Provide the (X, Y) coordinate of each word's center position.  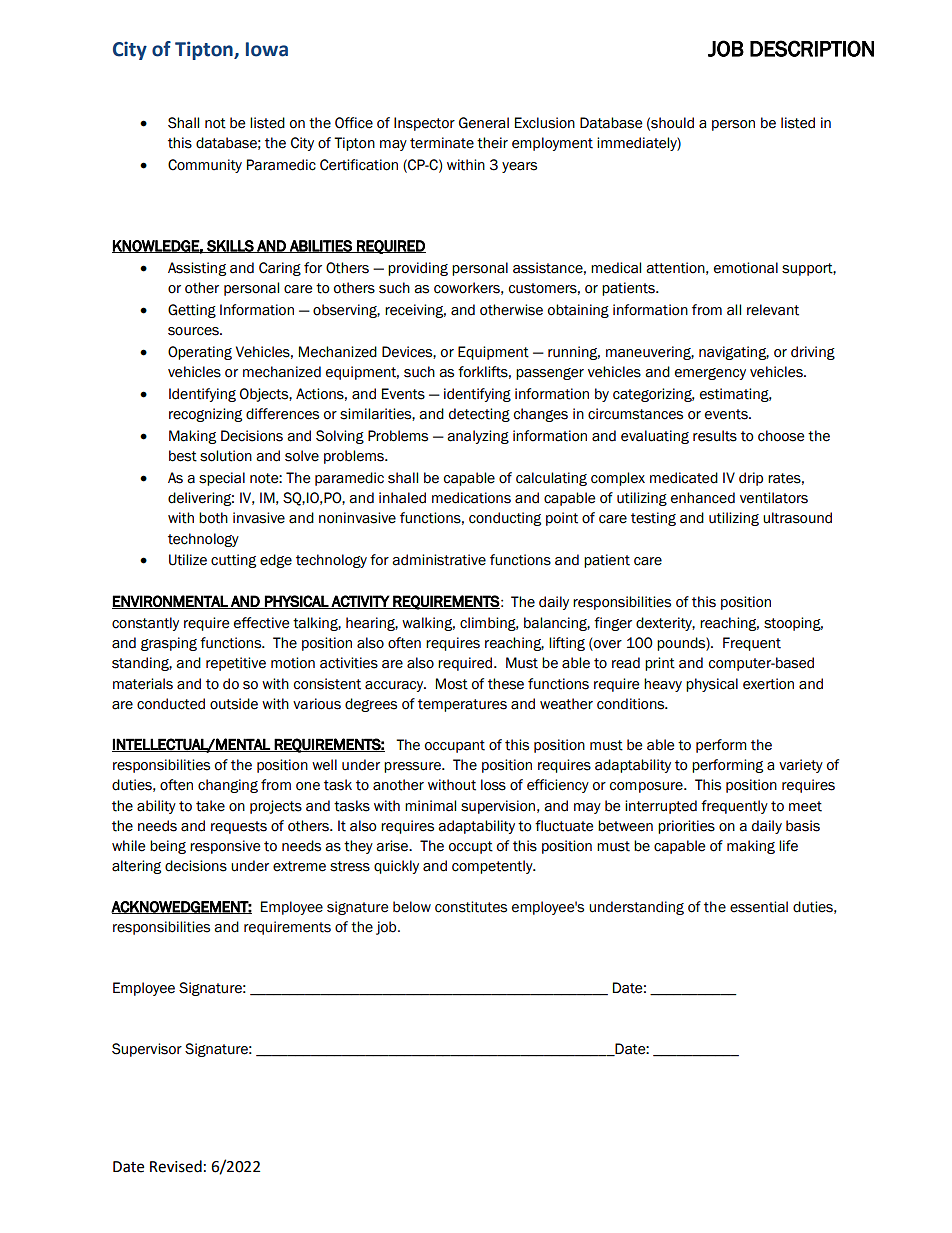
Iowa (267, 49)
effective (261, 623)
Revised (176, 1166)
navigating (734, 353)
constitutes (471, 907)
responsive (225, 847)
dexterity (665, 624)
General (484, 123)
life (788, 846)
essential (759, 907)
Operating (200, 353)
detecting (479, 415)
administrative (439, 560)
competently (493, 867)
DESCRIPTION (812, 48)
